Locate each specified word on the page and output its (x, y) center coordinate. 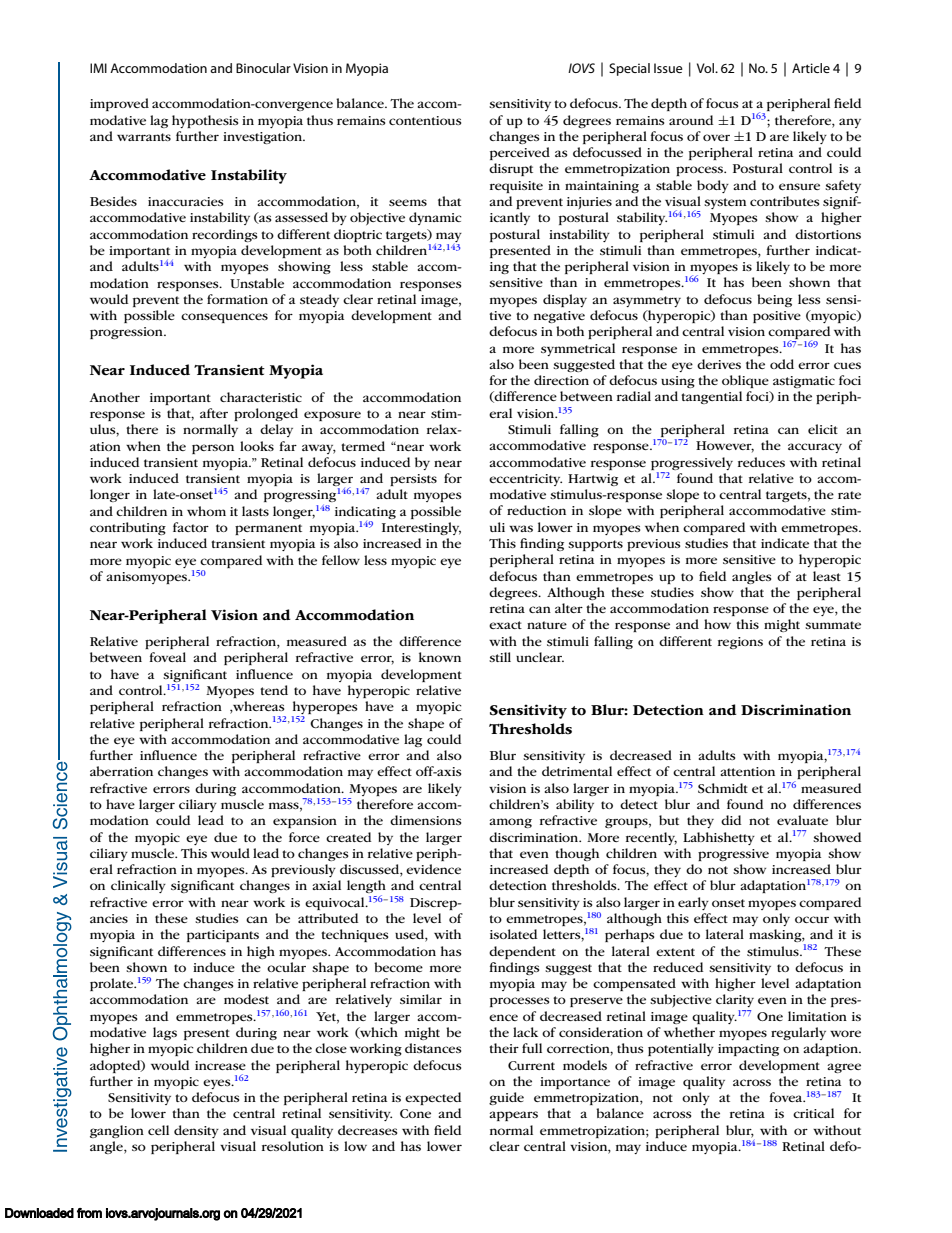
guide (506, 1098)
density (196, 1131)
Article (811, 68)
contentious (425, 120)
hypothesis (205, 121)
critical (813, 1113)
